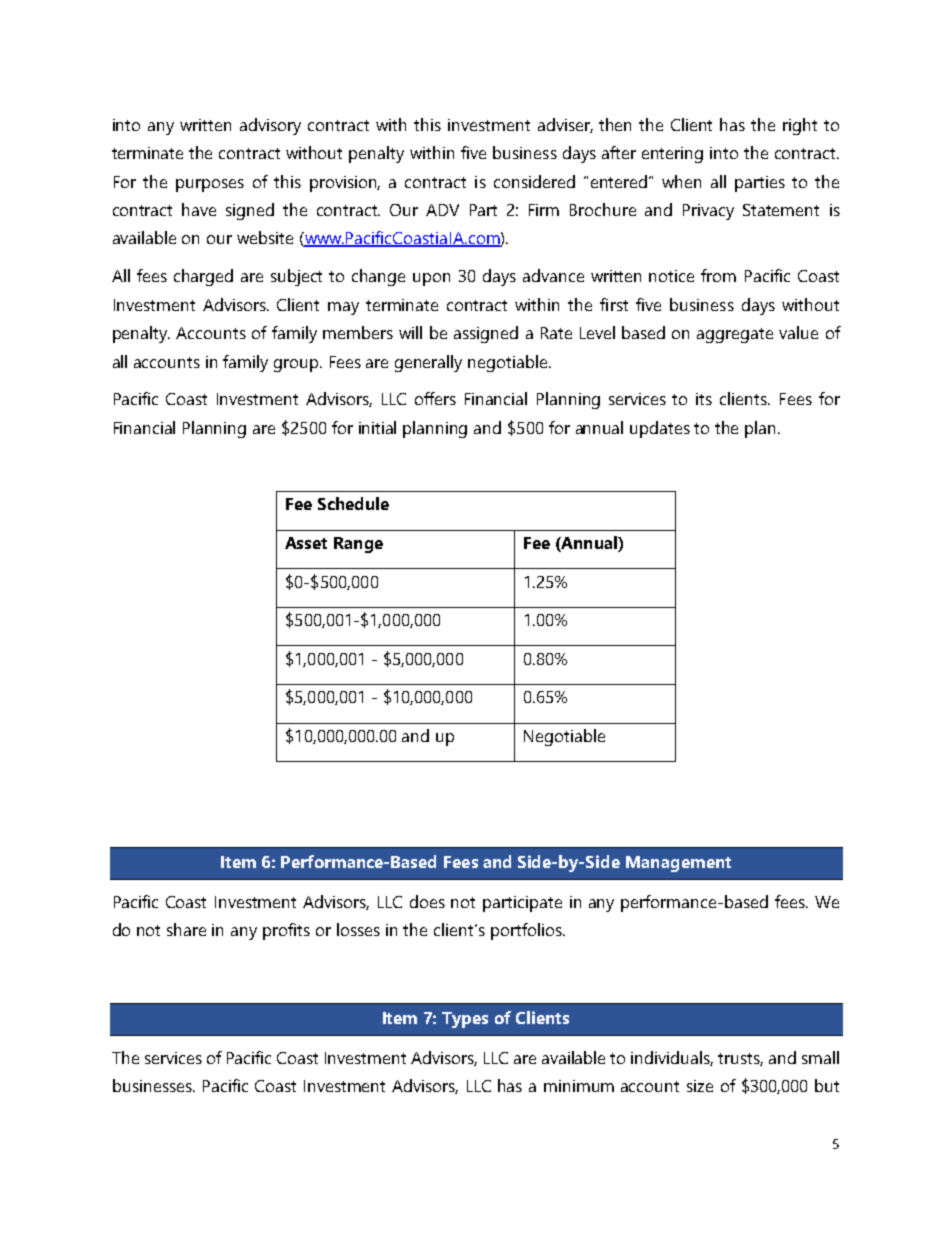 Image resolution: width=952 pixels, height=1233 pixels. Describe the element at coordinates (435, 398) in the page. I see `offers` at that location.
